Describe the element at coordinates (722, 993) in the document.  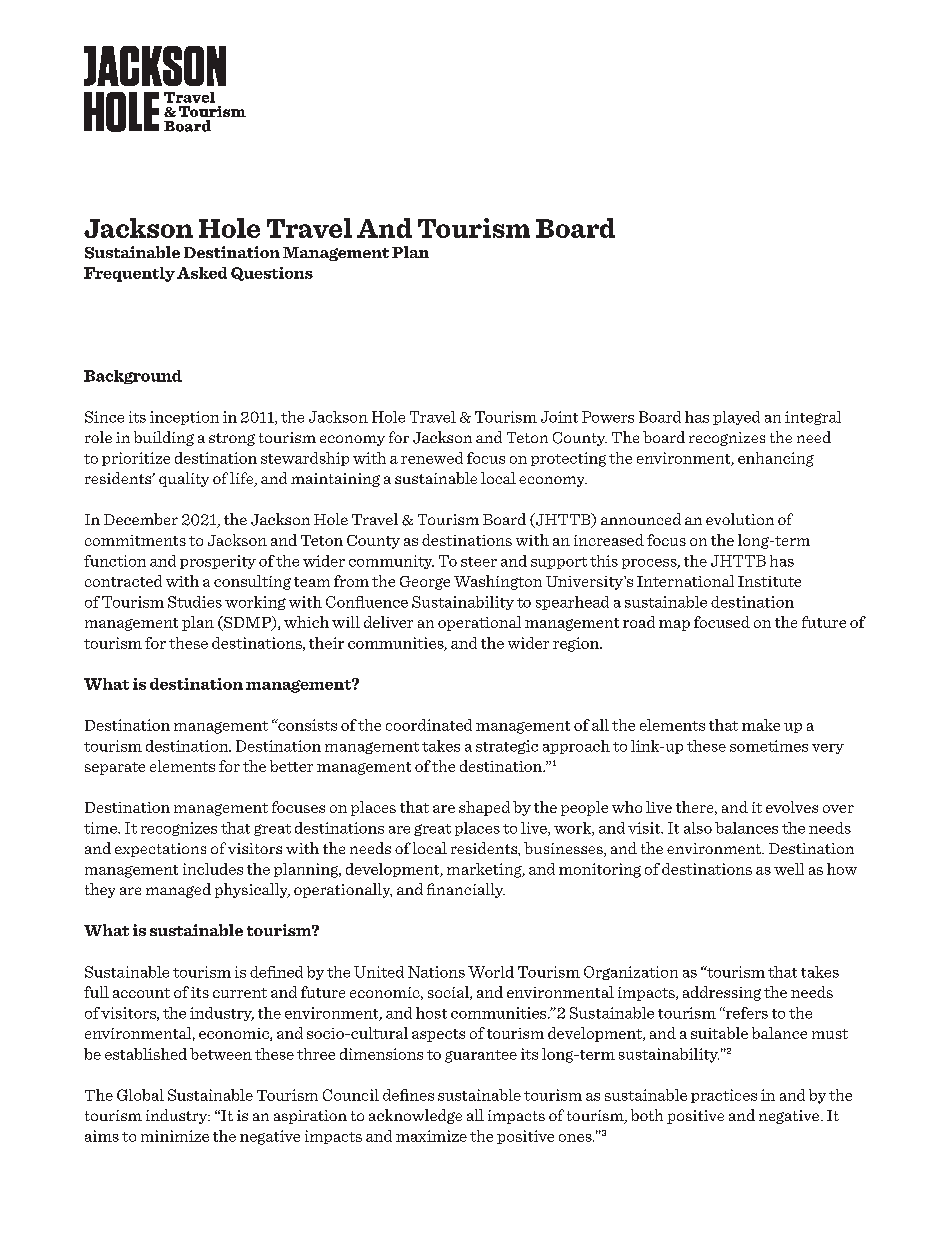
I see `addressing` at that location.
